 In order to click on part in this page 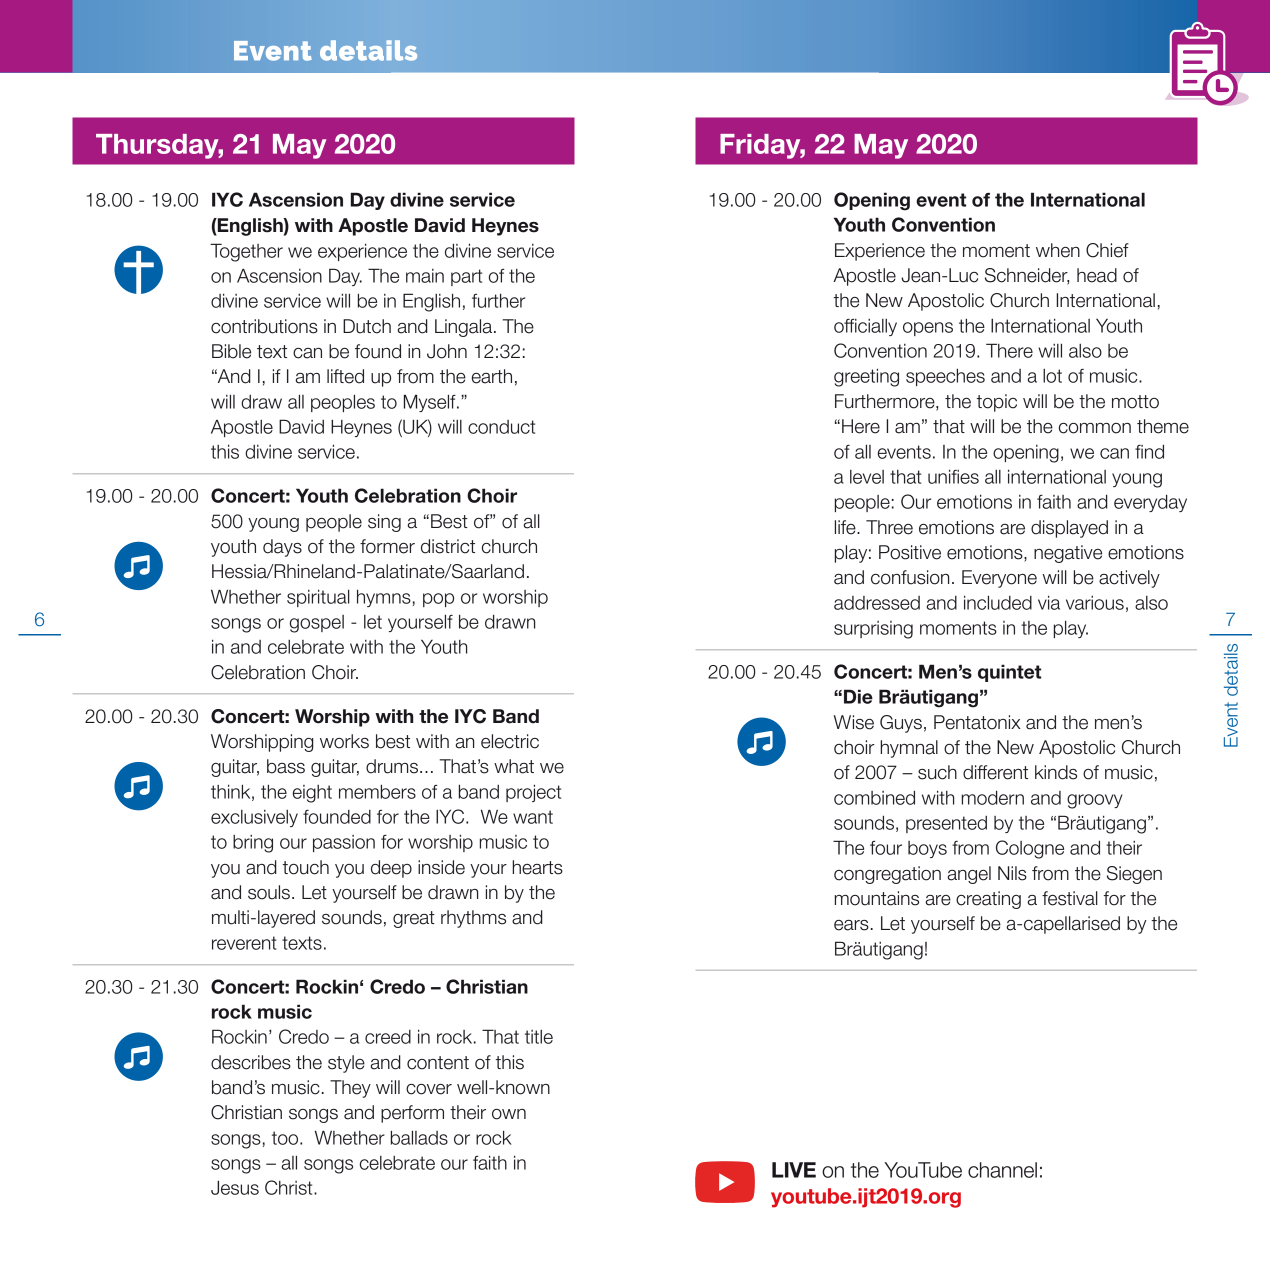, I will do `click(466, 277)`.
